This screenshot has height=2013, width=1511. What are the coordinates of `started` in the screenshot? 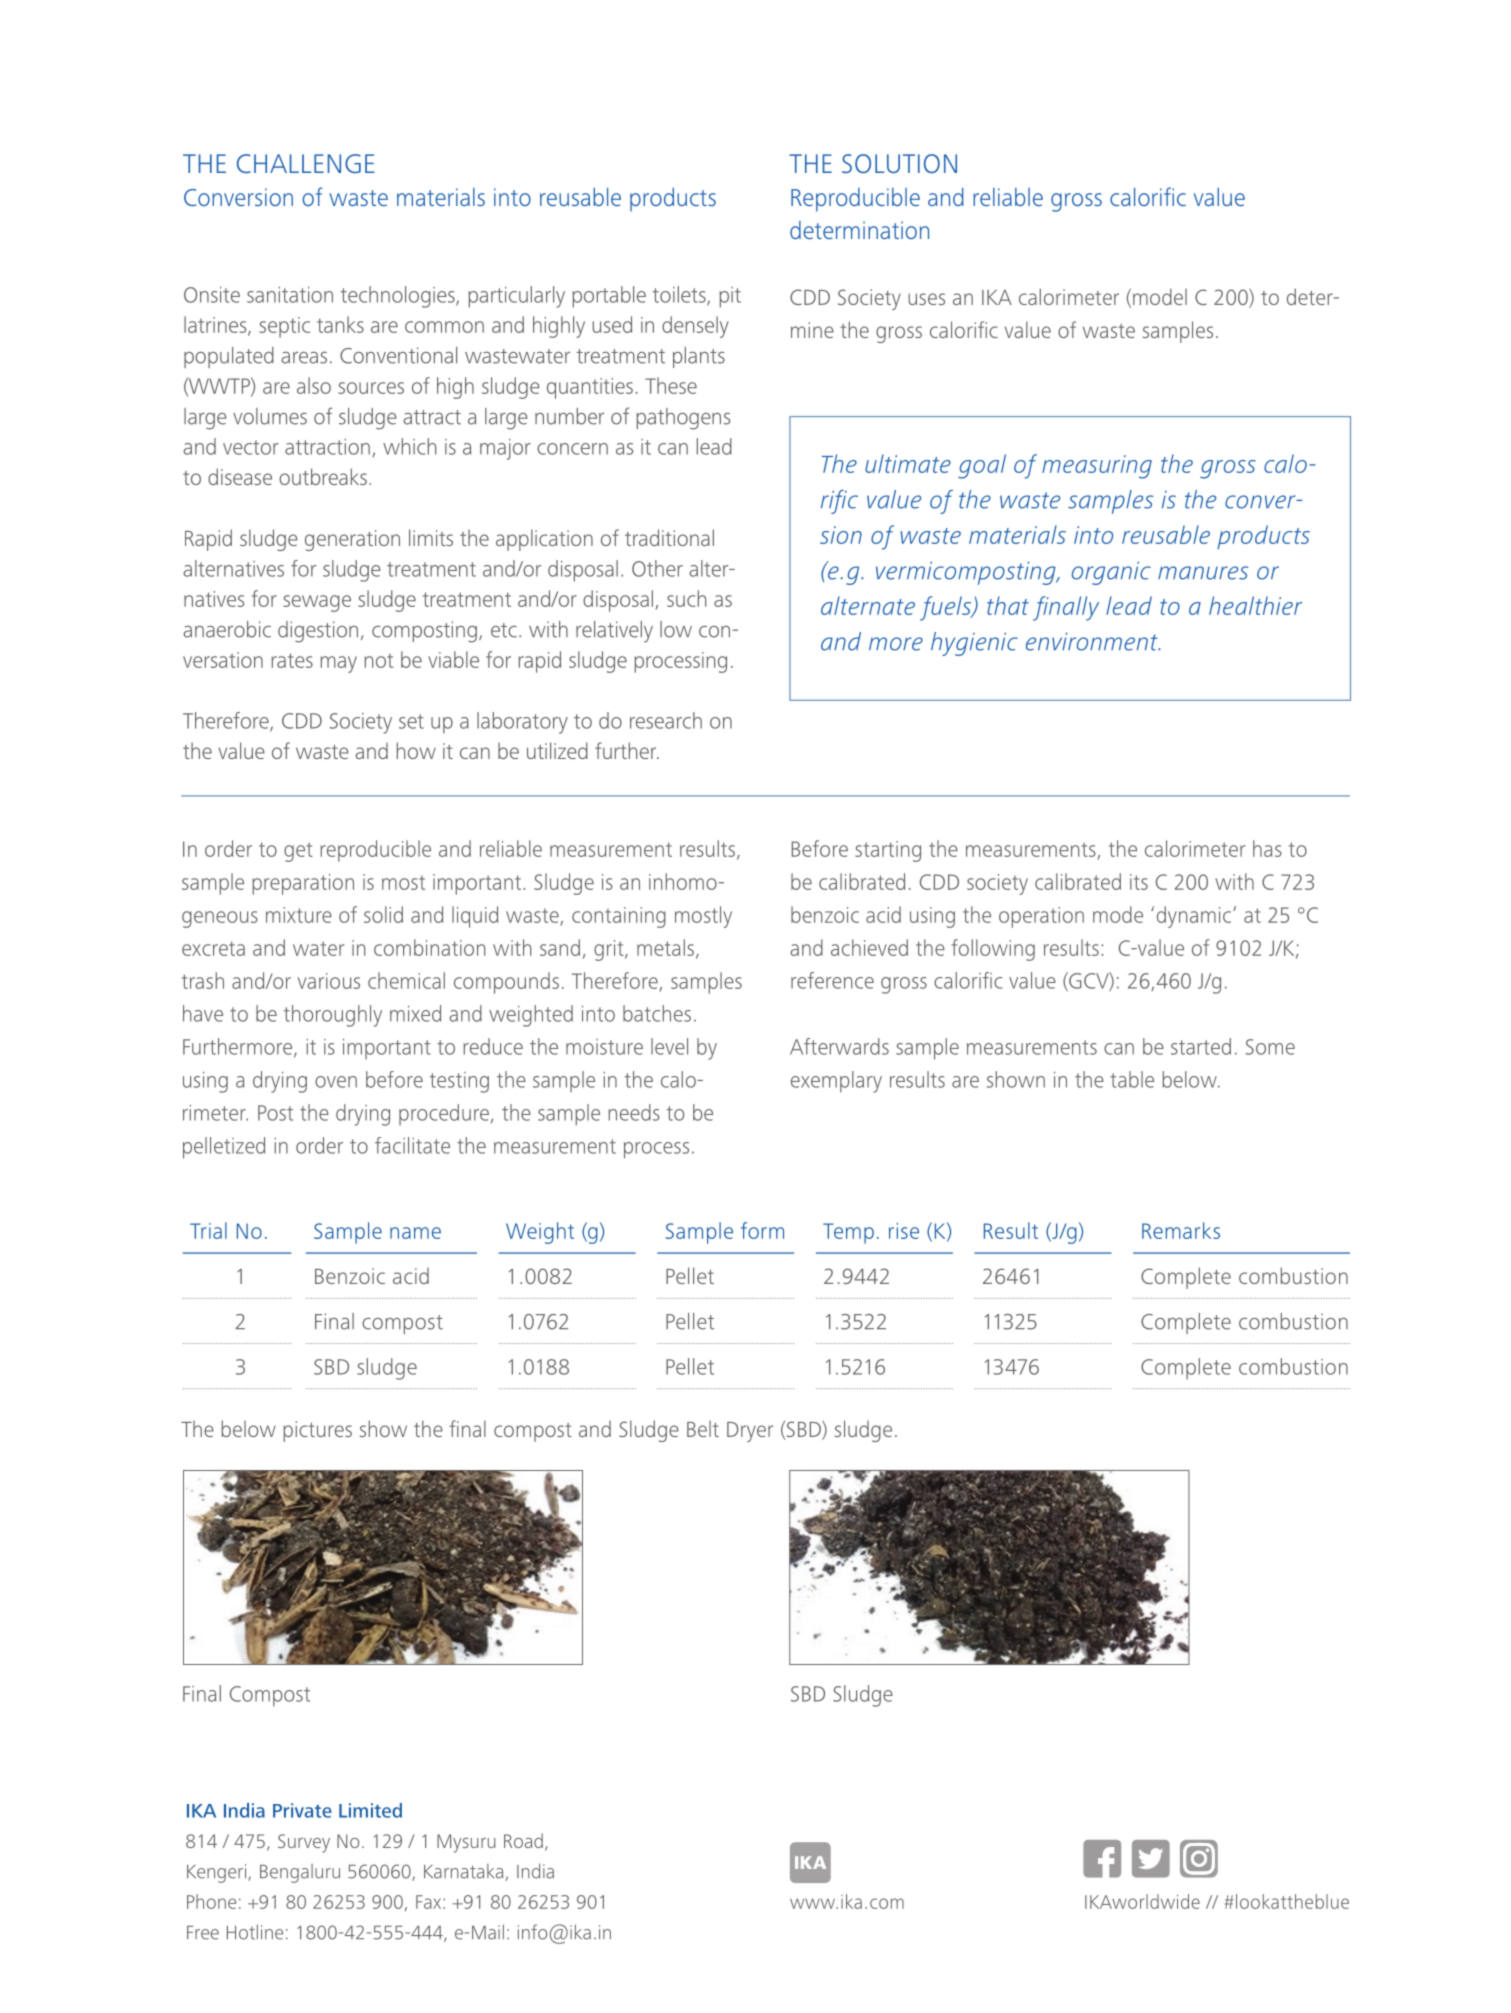 It's located at (1201, 1046).
